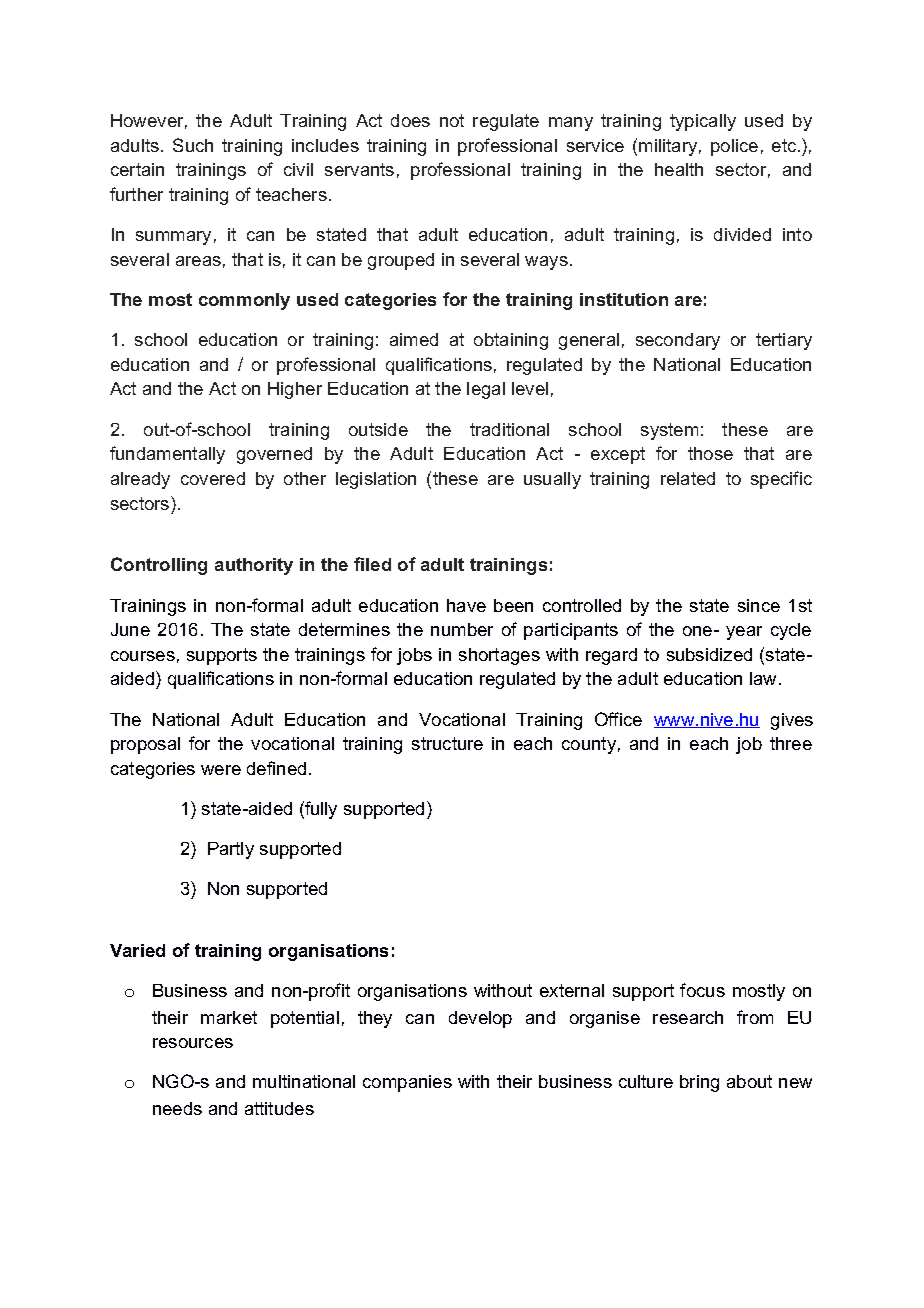 The height and width of the screenshot is (1308, 924). What do you see at coordinates (447, 743) in the screenshot?
I see `structure` at bounding box center [447, 743].
